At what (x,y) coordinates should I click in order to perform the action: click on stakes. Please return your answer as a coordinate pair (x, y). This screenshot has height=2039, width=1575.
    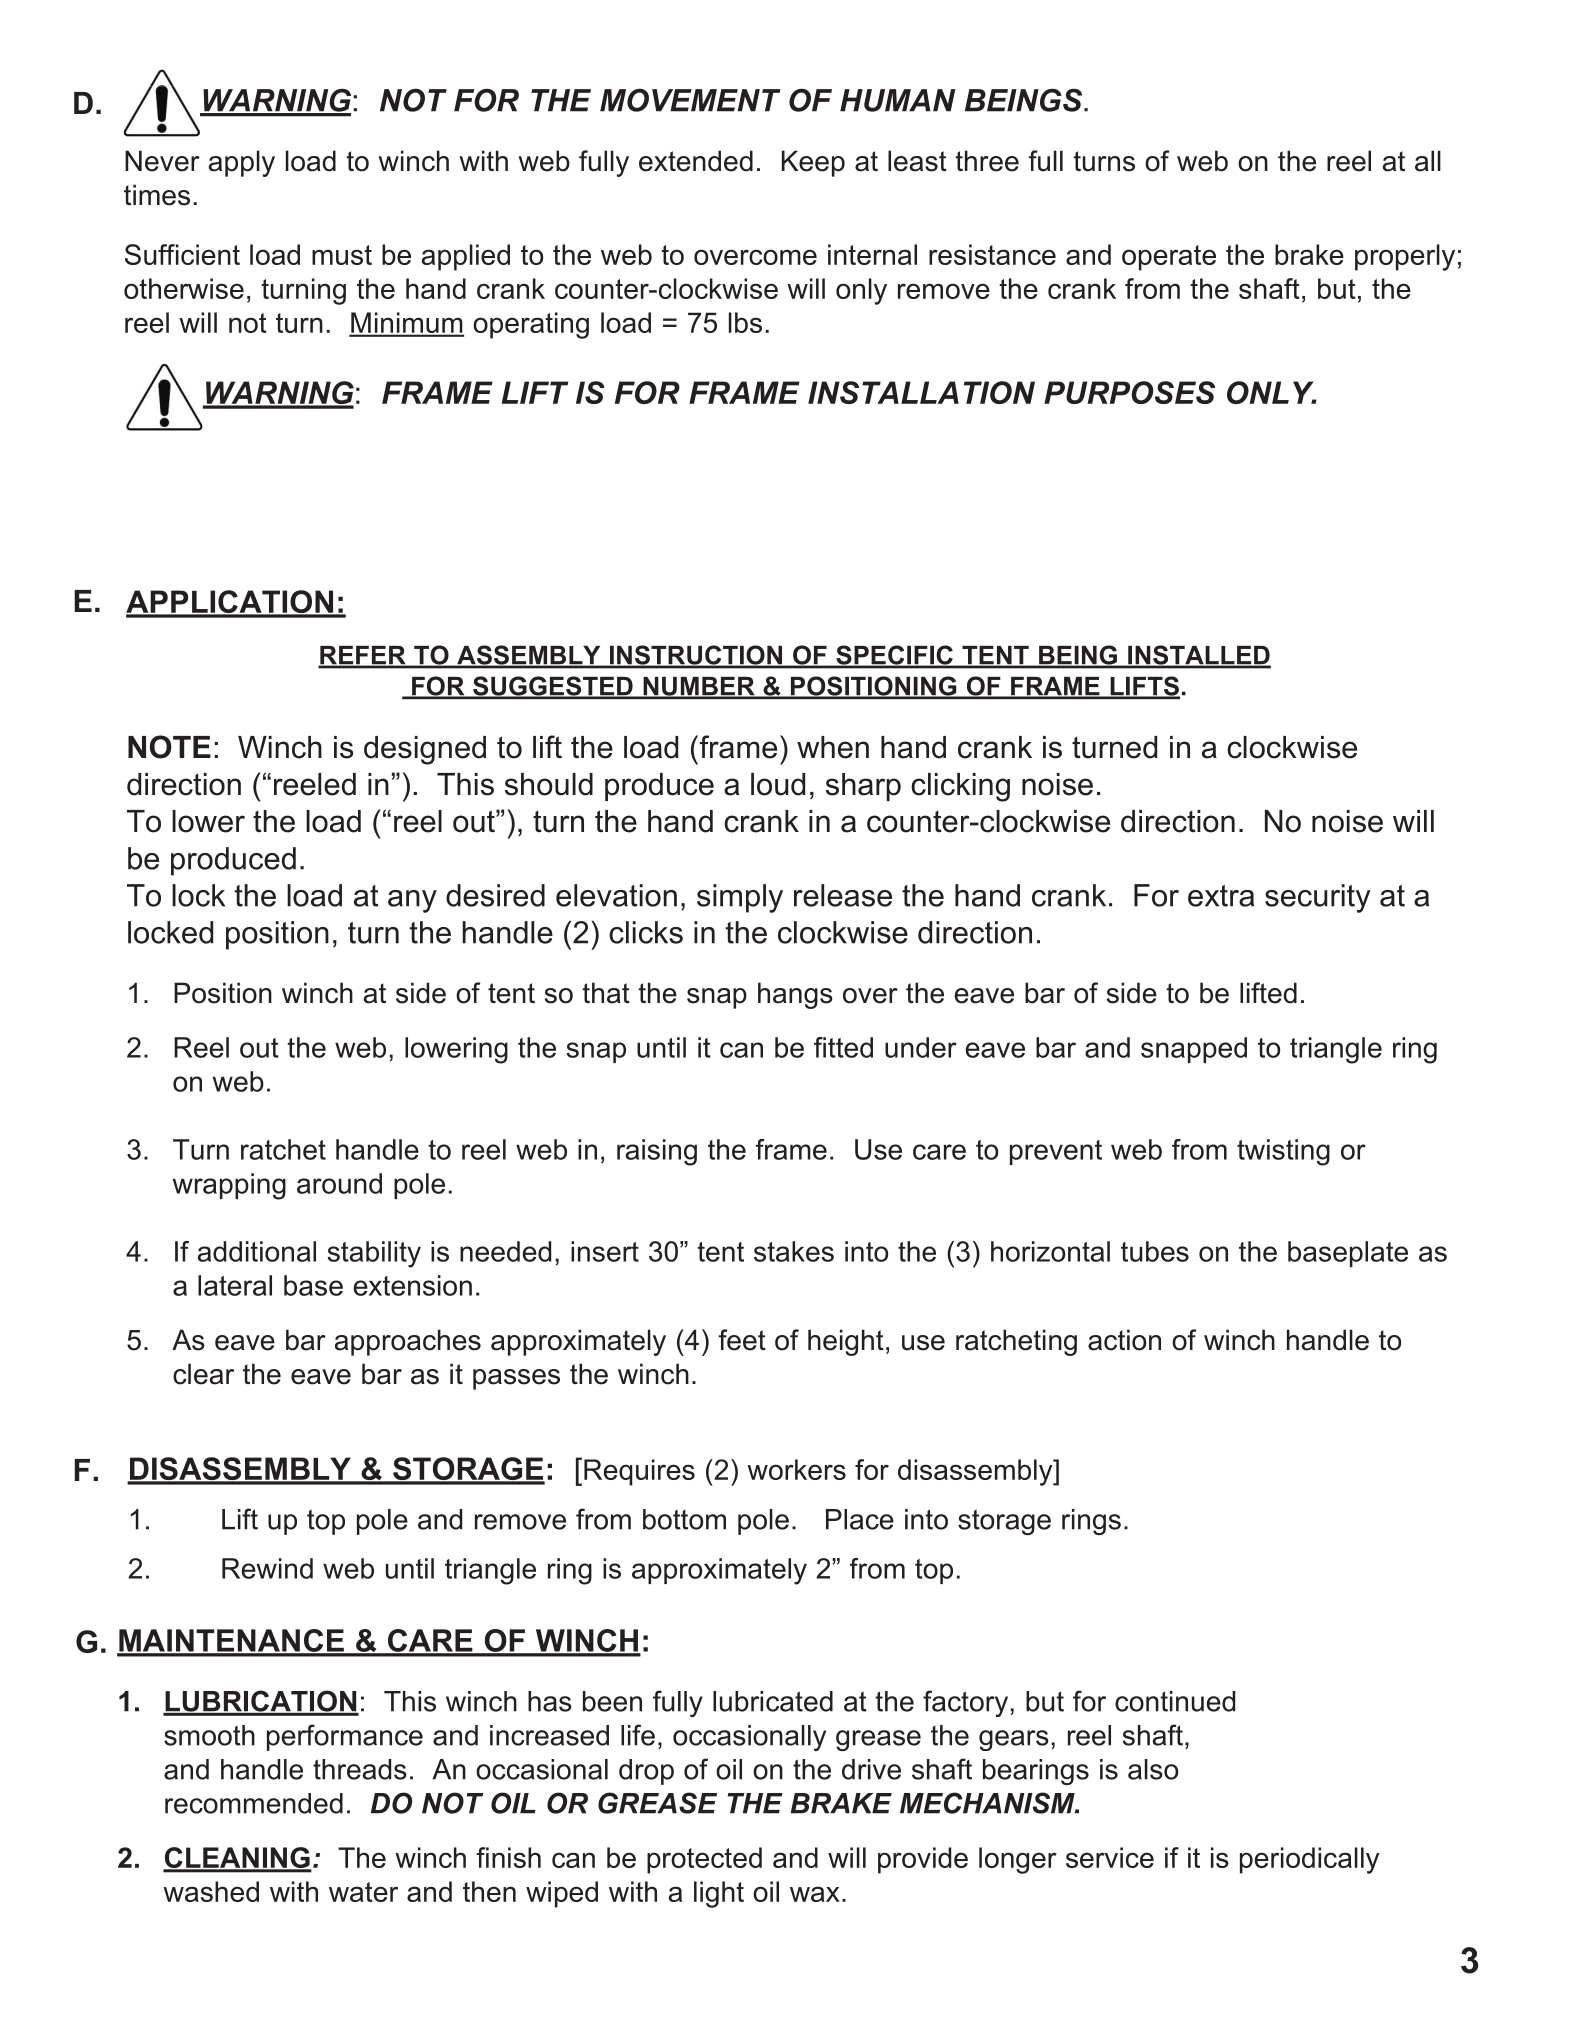
    Looking at the image, I should click on (794, 1251).
